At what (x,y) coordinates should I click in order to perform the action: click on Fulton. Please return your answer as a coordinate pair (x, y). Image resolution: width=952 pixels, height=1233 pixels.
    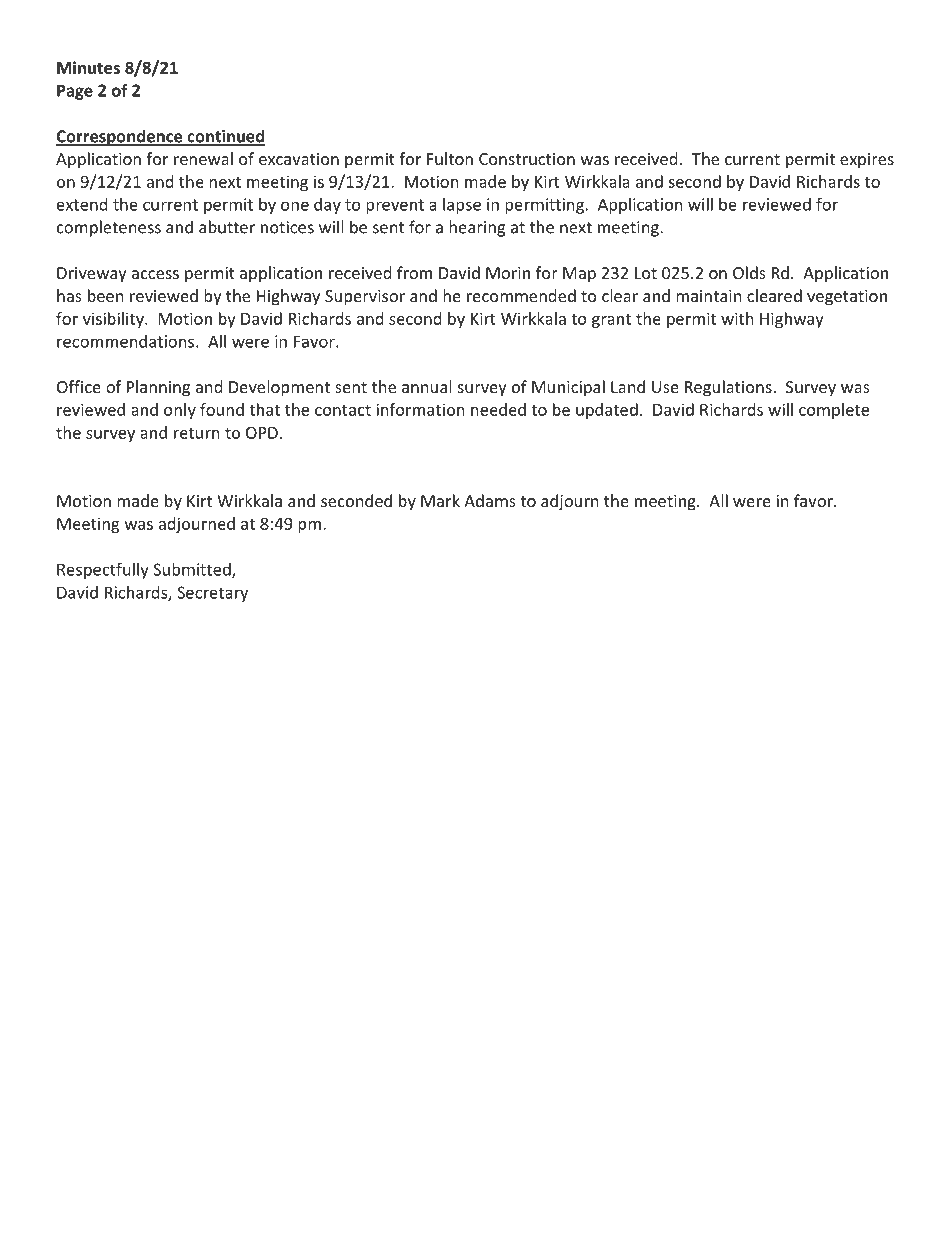
    Looking at the image, I should click on (450, 158).
